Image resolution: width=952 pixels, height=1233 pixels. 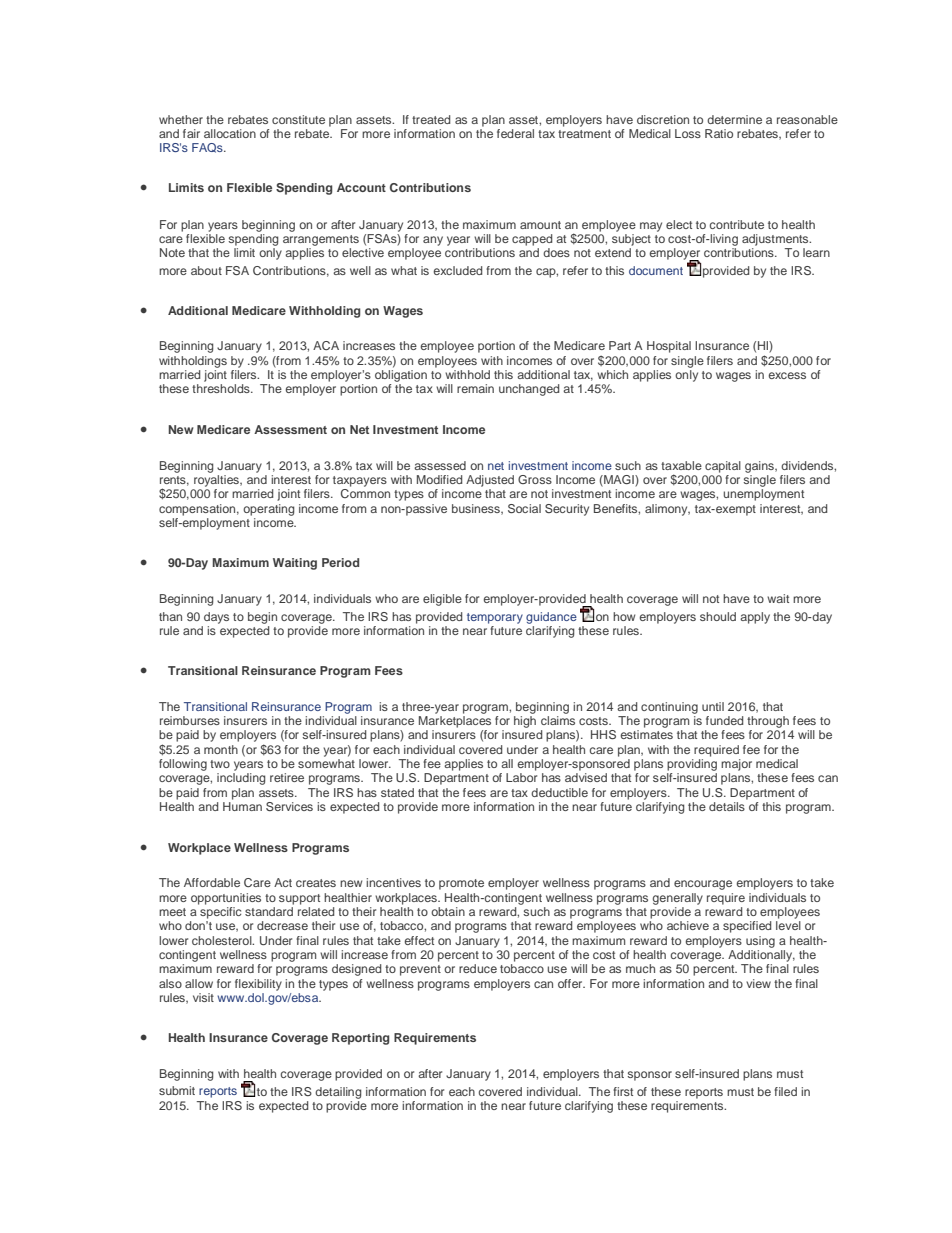 What do you see at coordinates (727, 806) in the document?
I see `details` at bounding box center [727, 806].
